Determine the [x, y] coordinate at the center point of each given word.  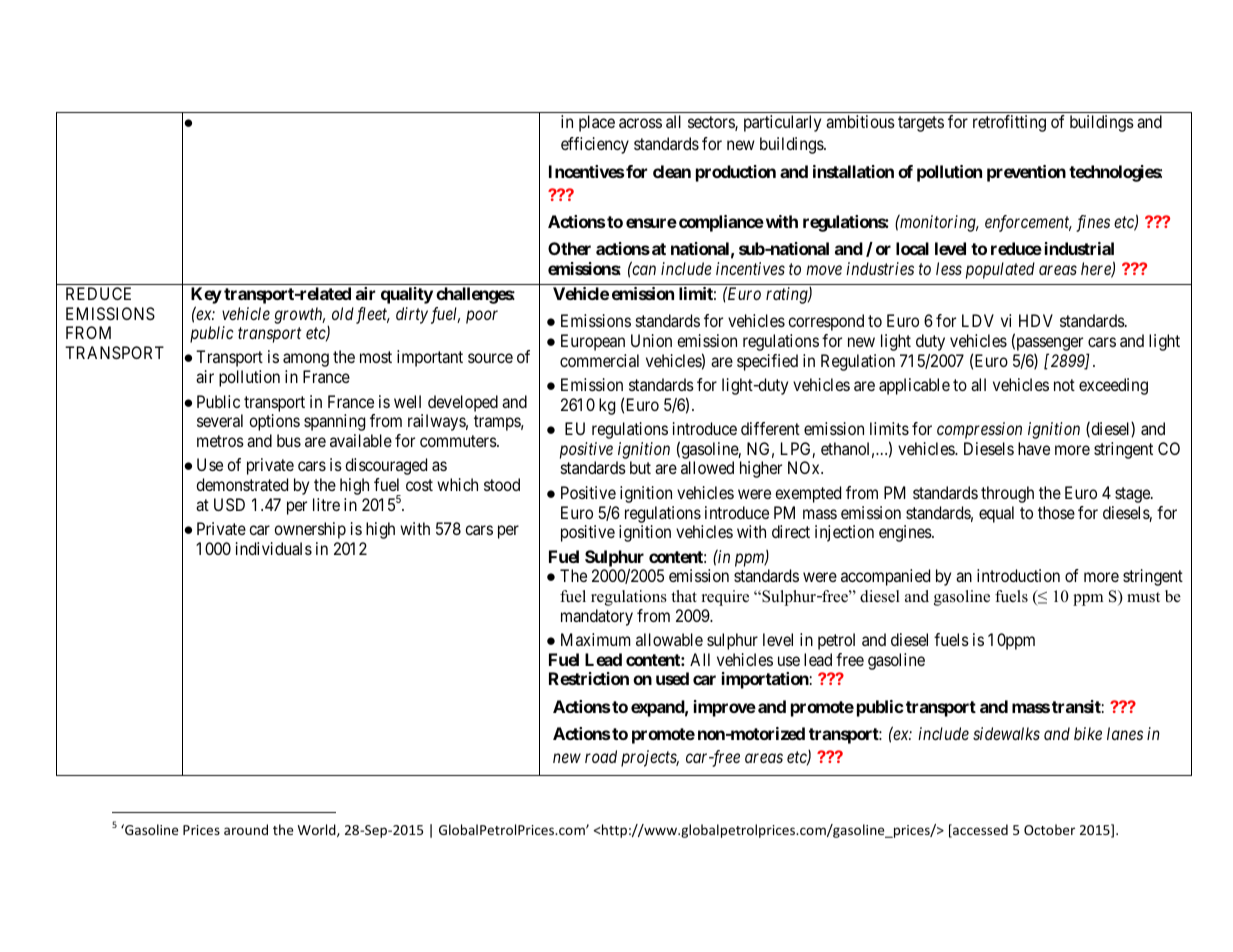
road [601, 756]
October [1049, 829]
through [1007, 494]
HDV [1036, 320]
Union [651, 340]
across [640, 123]
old [343, 313]
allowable [669, 639]
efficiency [595, 145]
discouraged [386, 466]
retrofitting [1009, 123]
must [1143, 597]
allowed [707, 467]
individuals [274, 548]
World [318, 830]
